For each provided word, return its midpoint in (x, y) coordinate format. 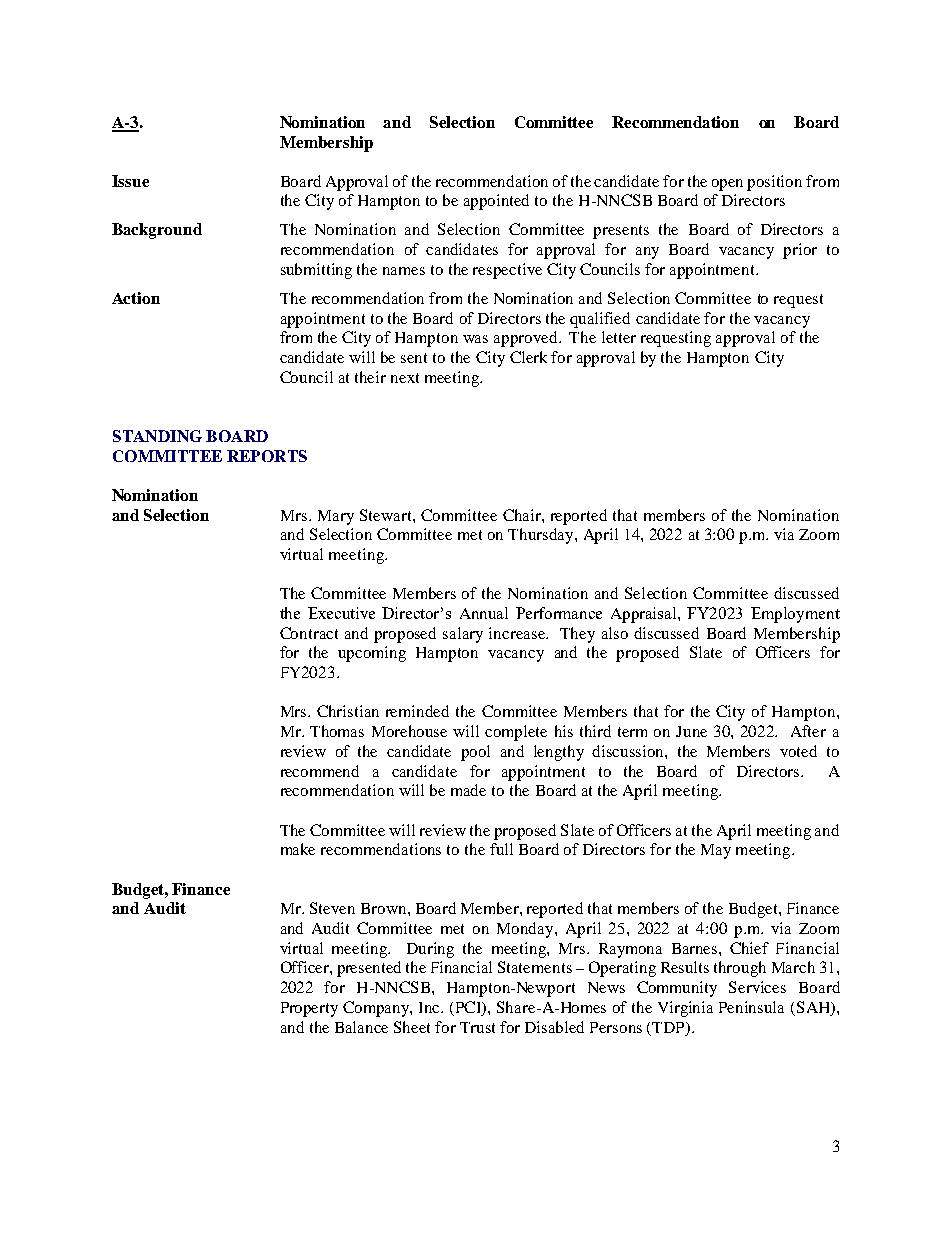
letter (619, 337)
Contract (309, 633)
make (298, 849)
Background (157, 231)
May (716, 851)
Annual (484, 613)
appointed (496, 202)
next (405, 378)
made (468, 790)
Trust (477, 1027)
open (727, 185)
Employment (795, 615)
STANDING (157, 436)
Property (309, 1009)
